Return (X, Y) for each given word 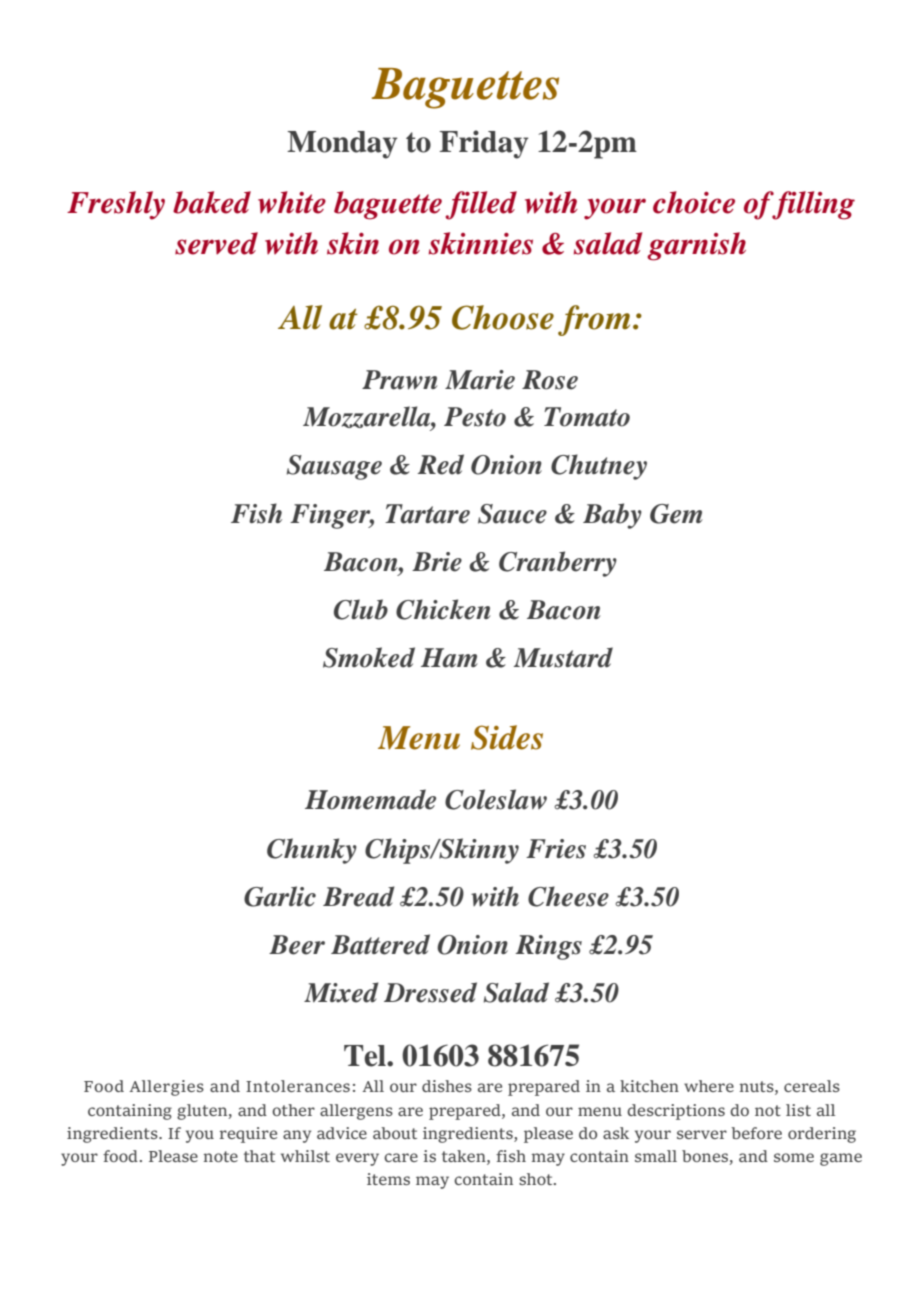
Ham (449, 658)
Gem (676, 514)
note (221, 1156)
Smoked (369, 657)
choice (694, 202)
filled (481, 205)
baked (212, 202)
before (756, 1133)
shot (537, 1179)
